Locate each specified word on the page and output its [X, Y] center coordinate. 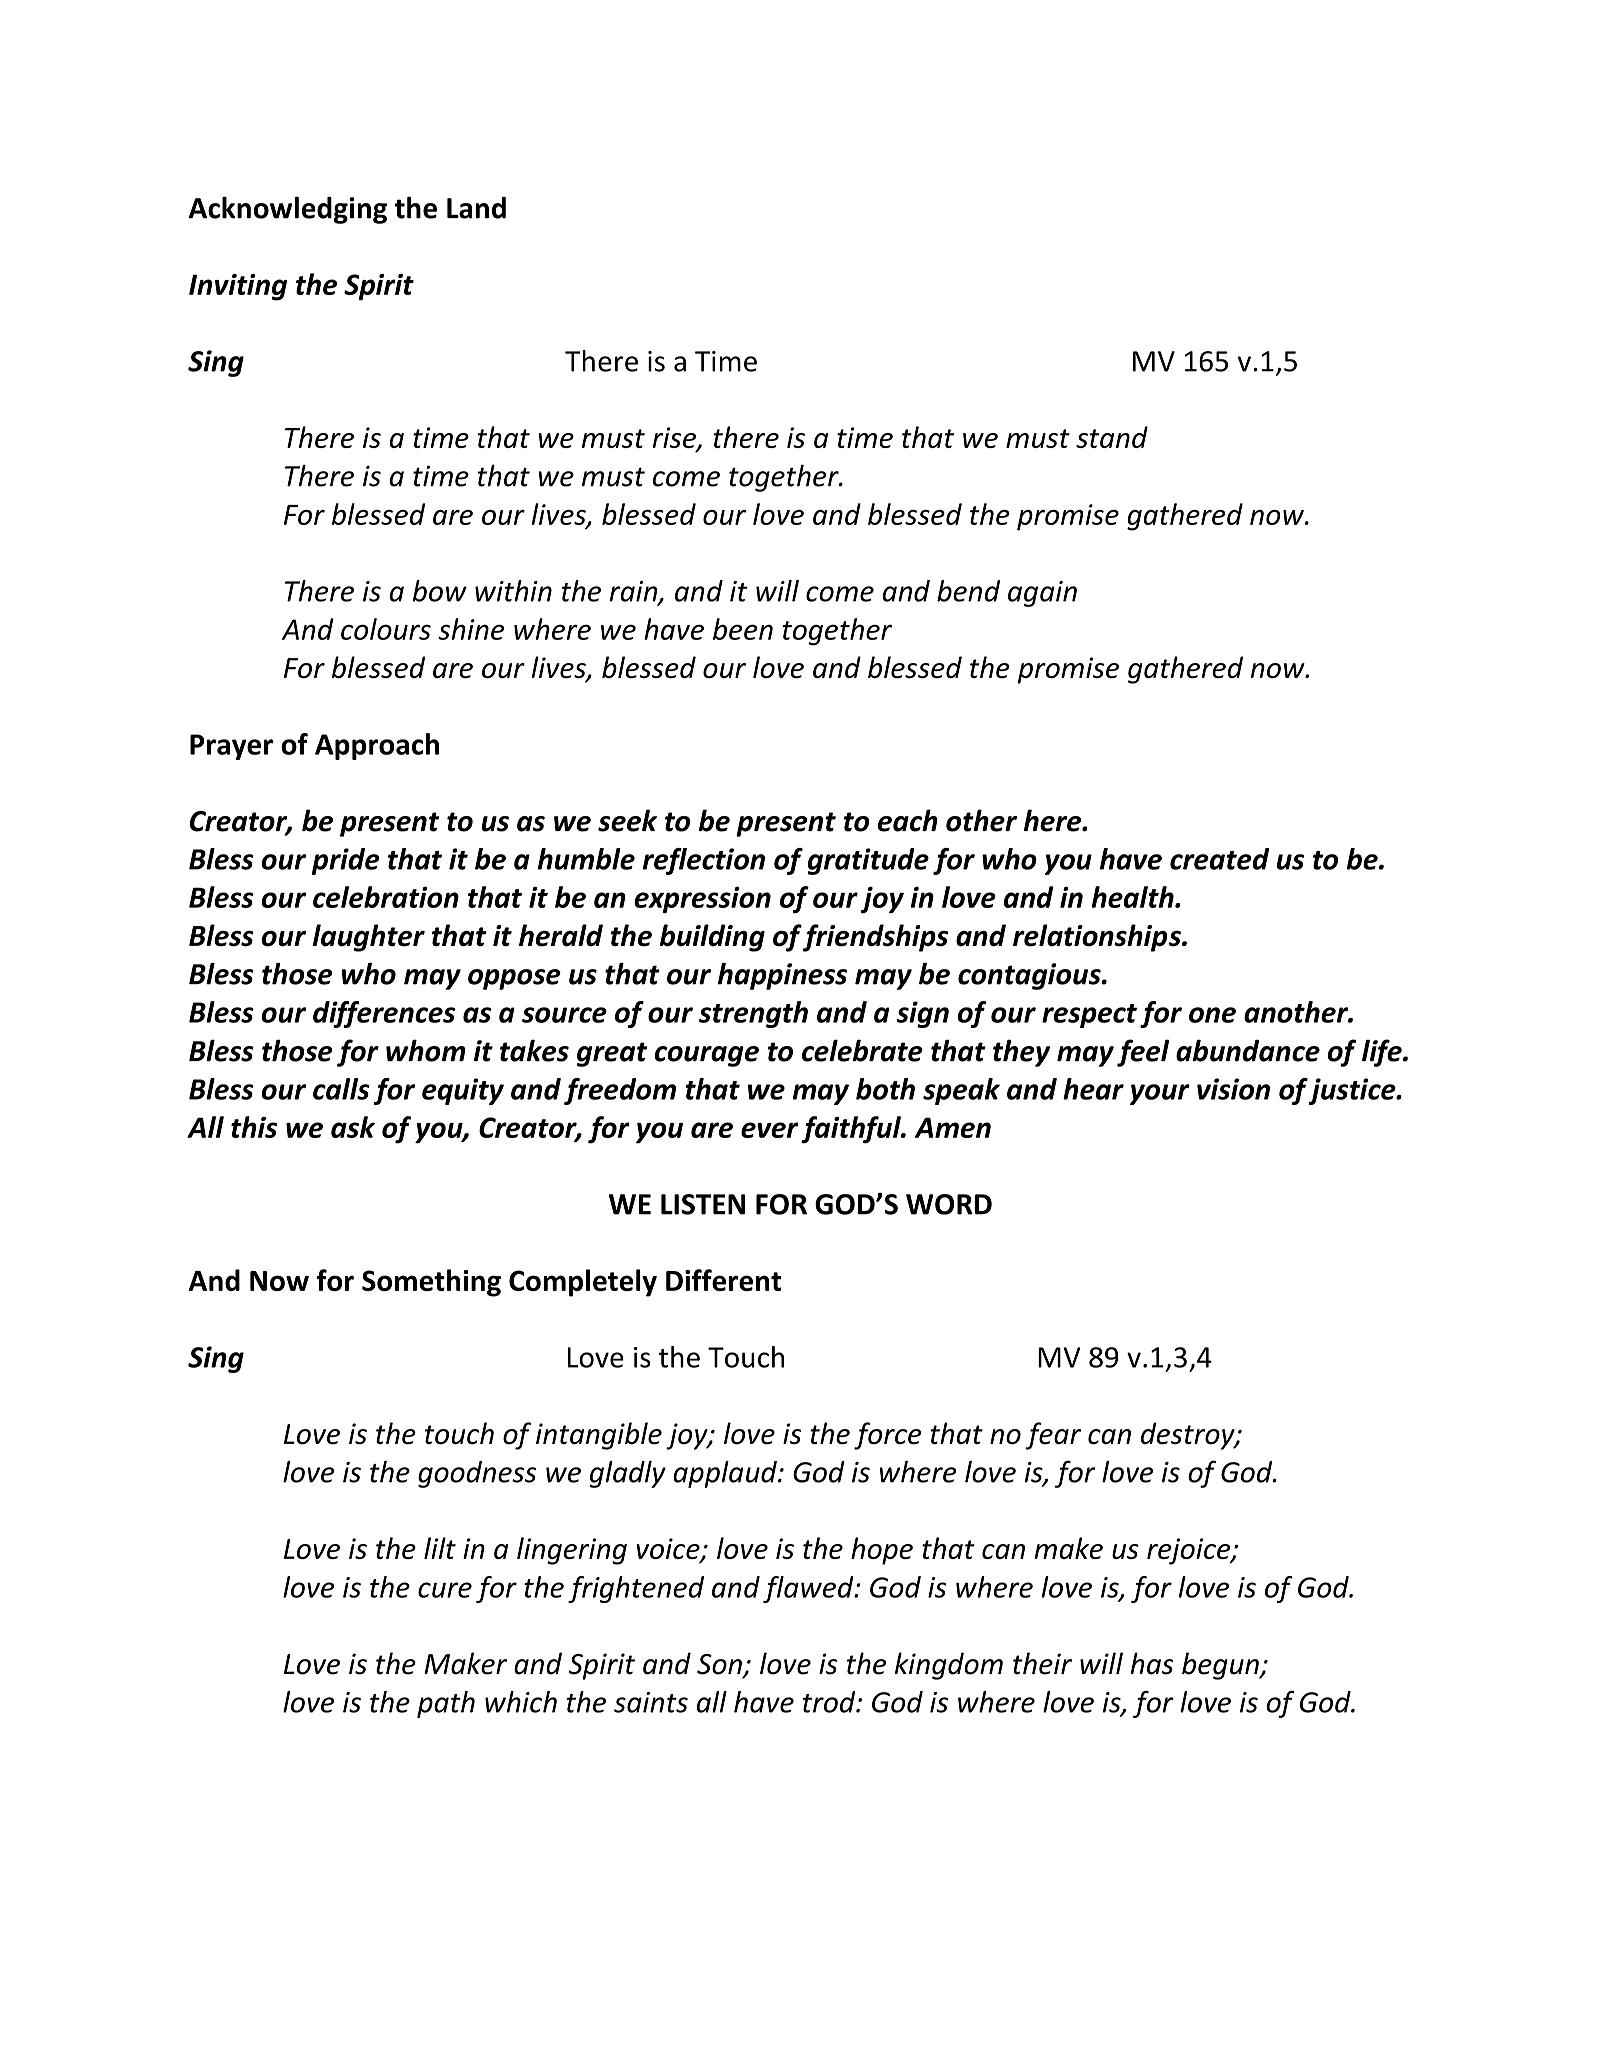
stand [1112, 437]
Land [476, 208]
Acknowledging [288, 210]
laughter [369, 938]
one [1212, 1015]
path [446, 1704]
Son [720, 1665]
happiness [782, 976]
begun [1221, 1666]
